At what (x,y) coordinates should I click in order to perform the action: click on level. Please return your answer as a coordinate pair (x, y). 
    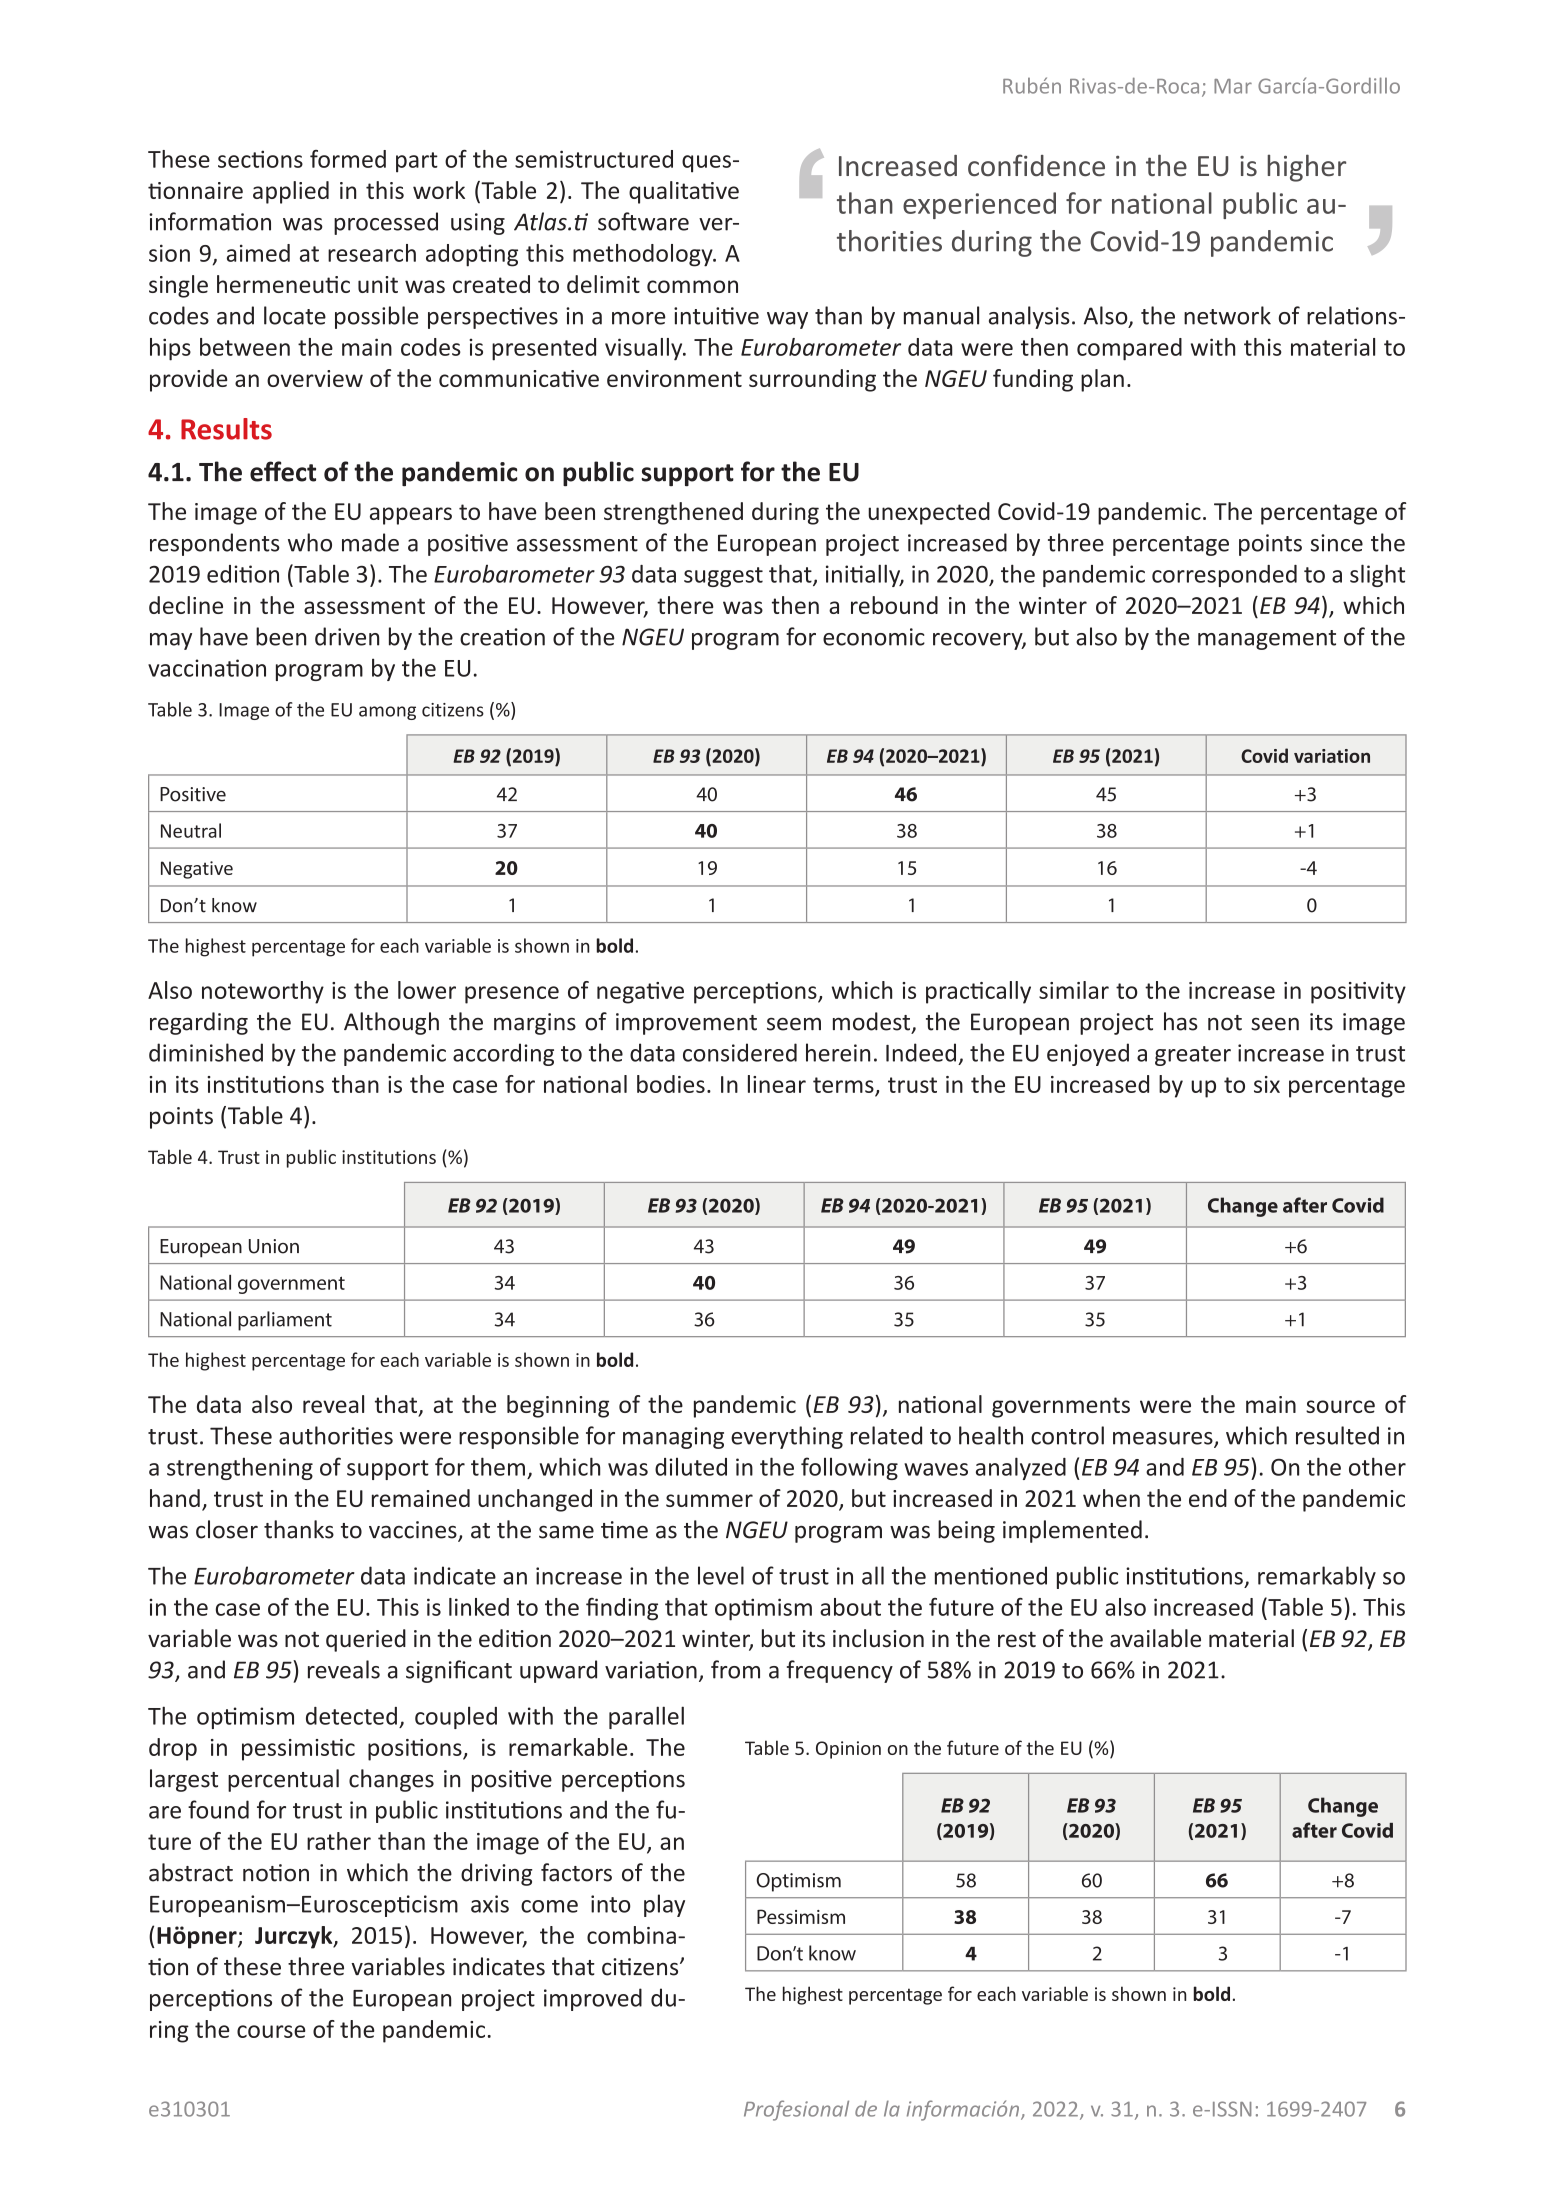
    Looking at the image, I should click on (721, 1575).
